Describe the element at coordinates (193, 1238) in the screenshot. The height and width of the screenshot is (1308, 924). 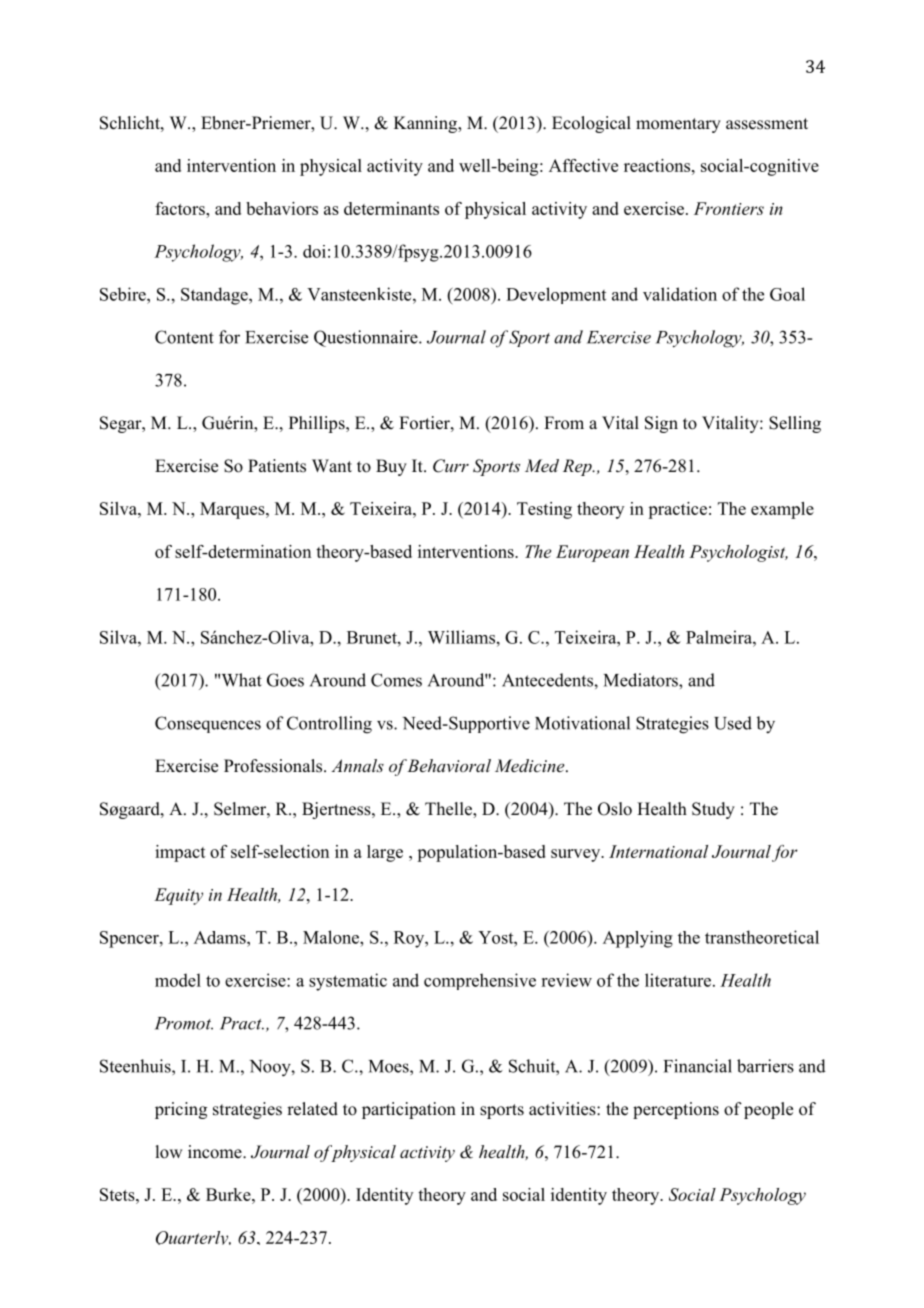
I see `Quarterly` at that location.
